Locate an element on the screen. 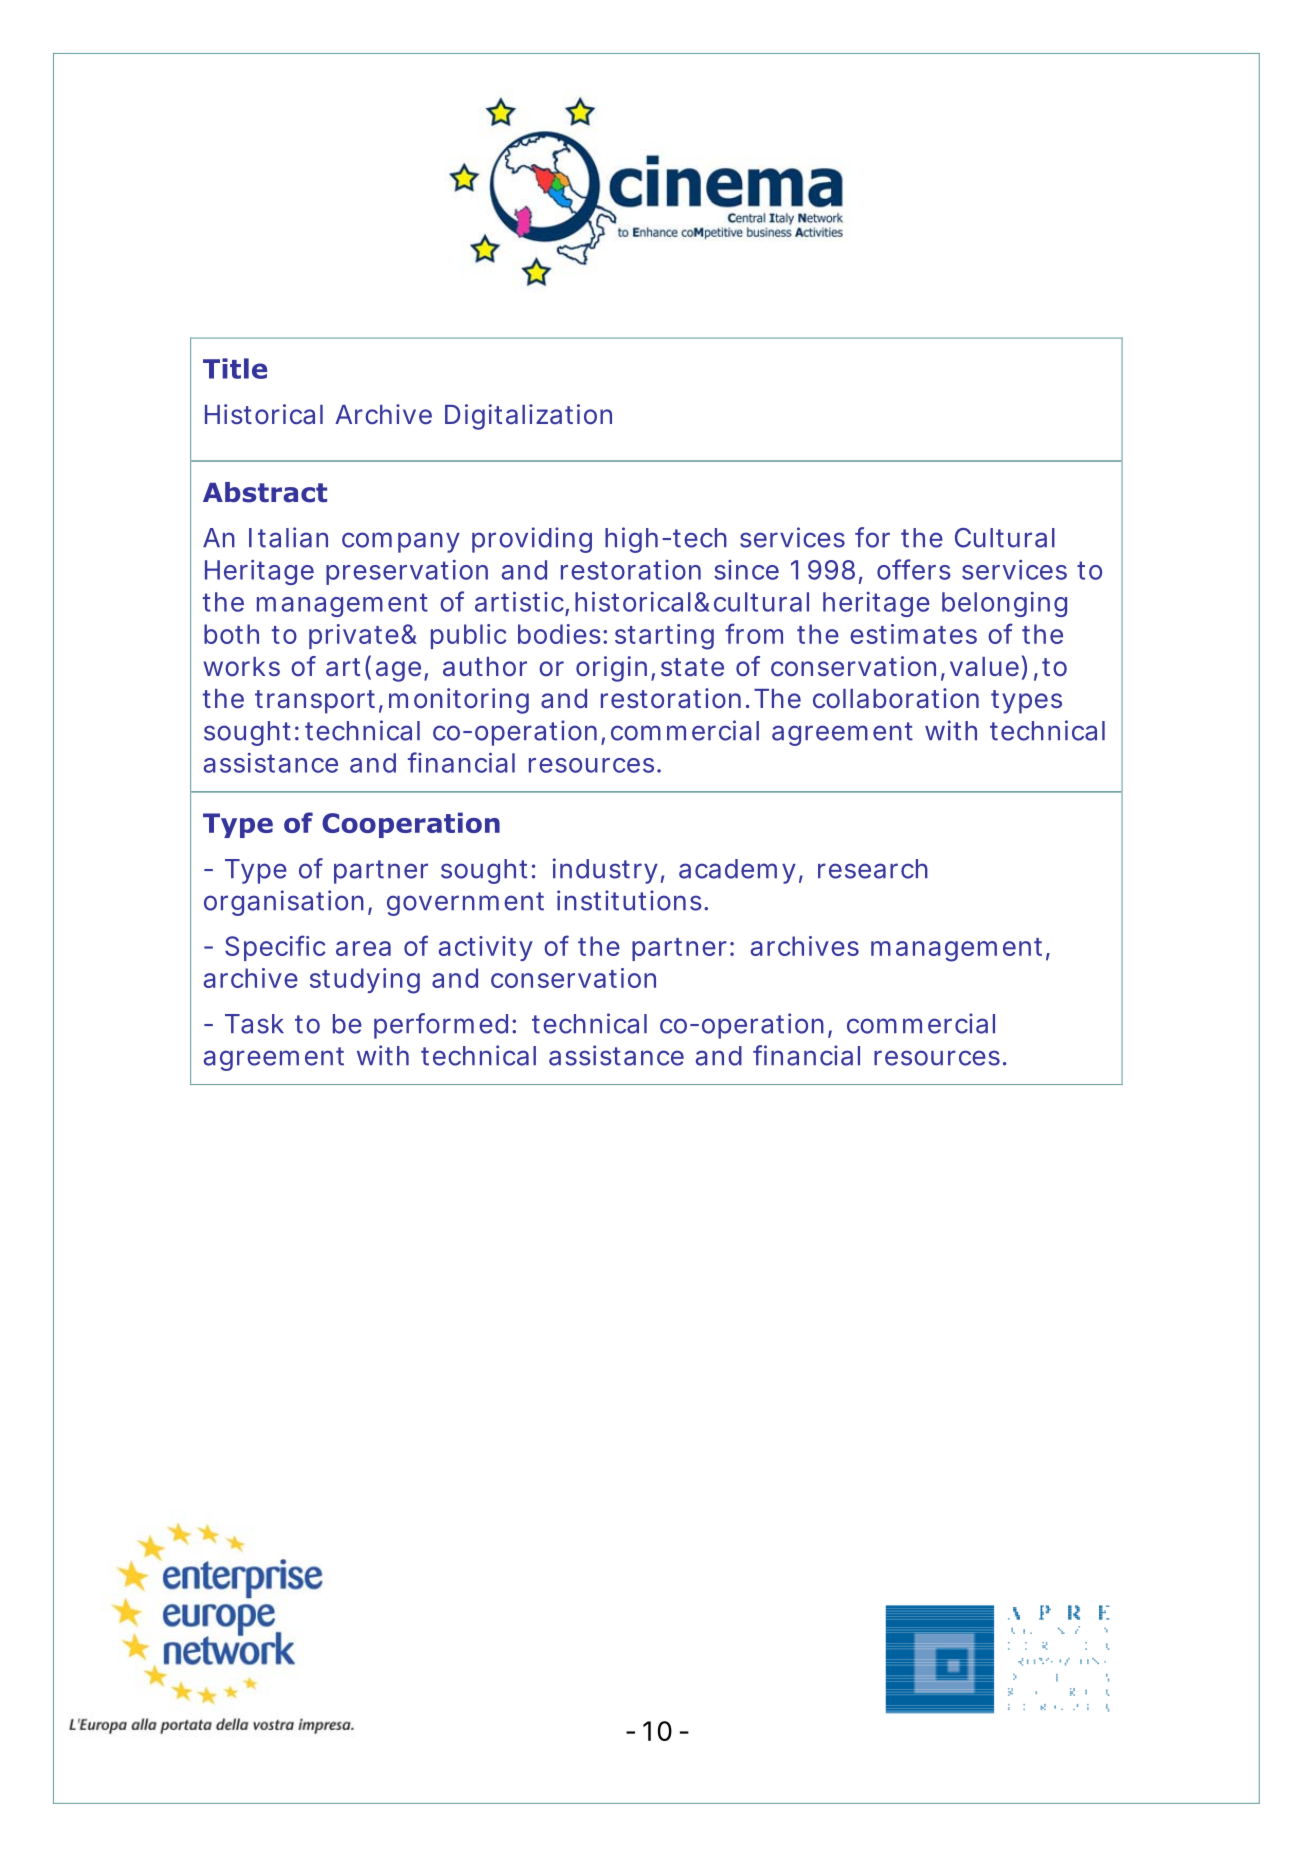 The image size is (1312, 1857). collaboration is located at coordinates (896, 698).
